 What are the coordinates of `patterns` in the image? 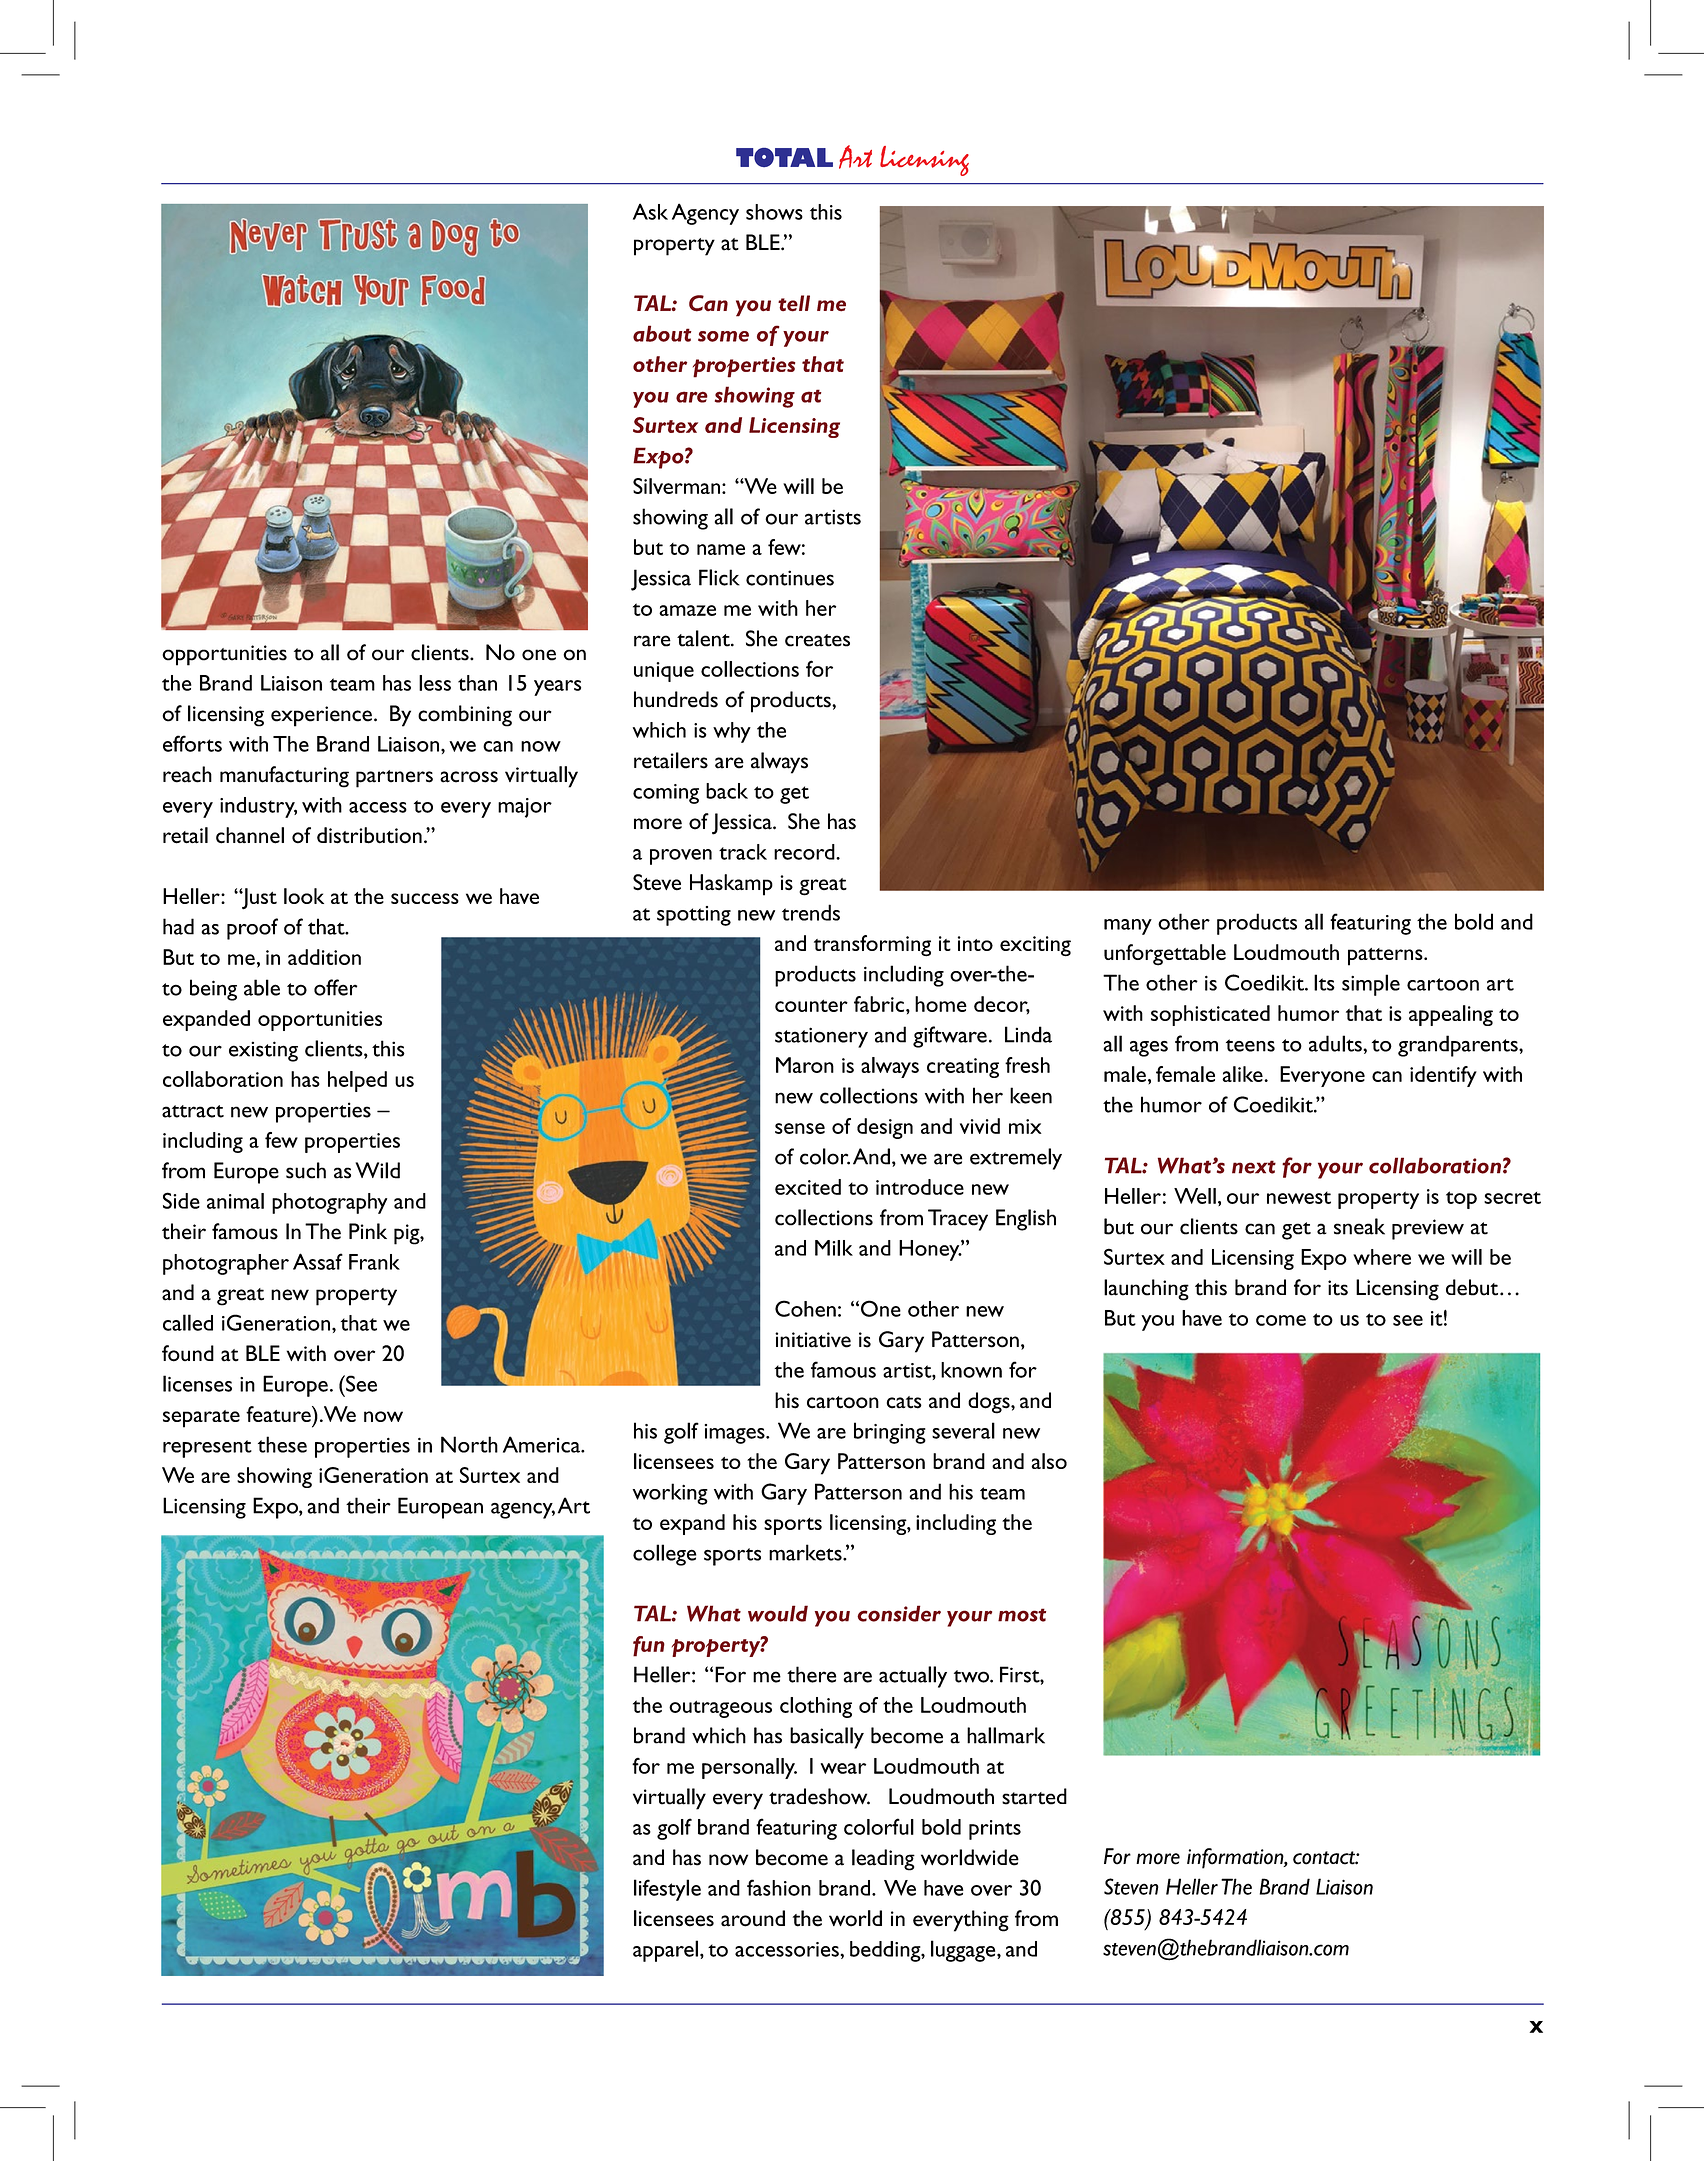 It's located at (1386, 957).
